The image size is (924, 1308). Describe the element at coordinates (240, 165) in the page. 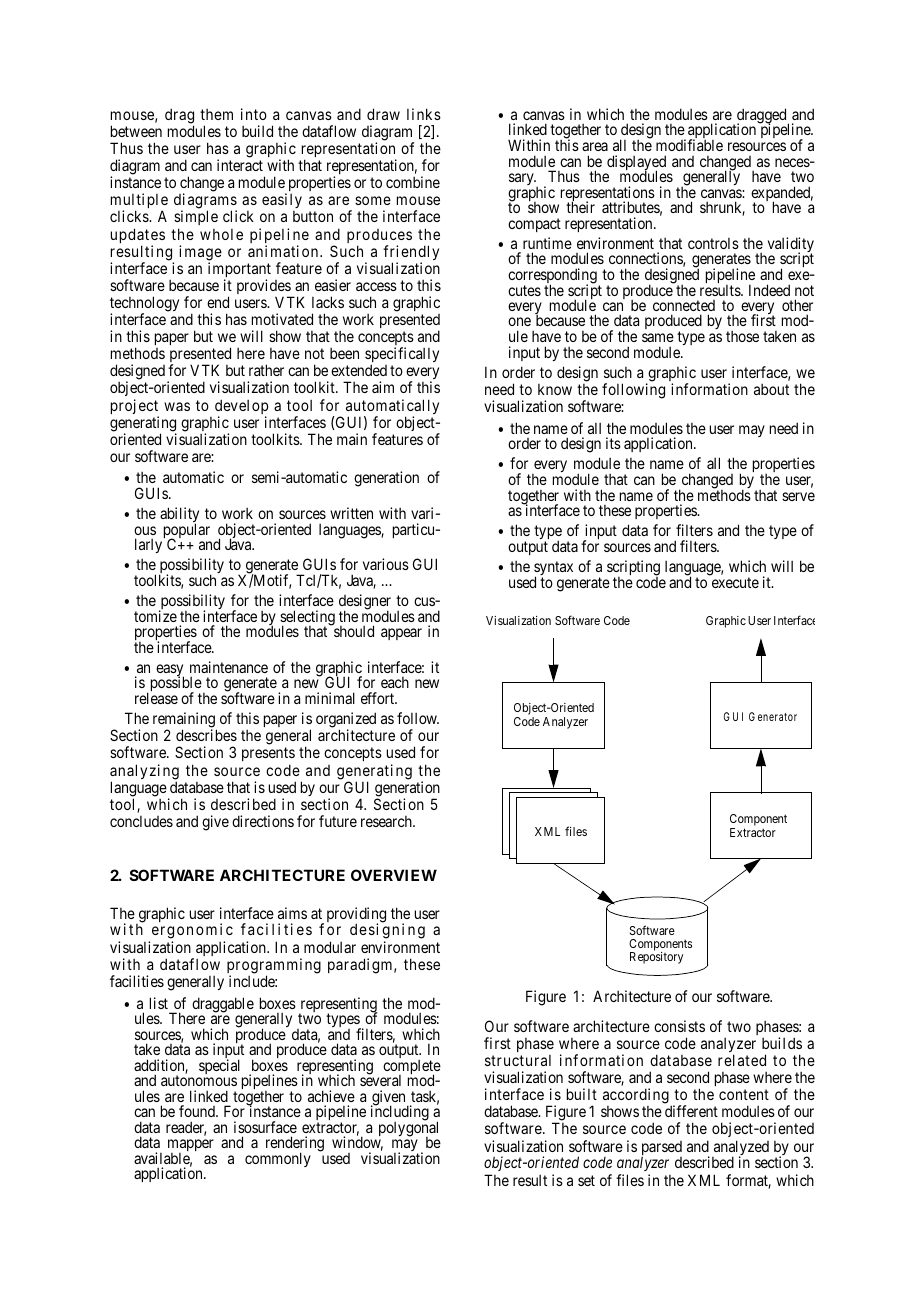

I see `interact` at that location.
